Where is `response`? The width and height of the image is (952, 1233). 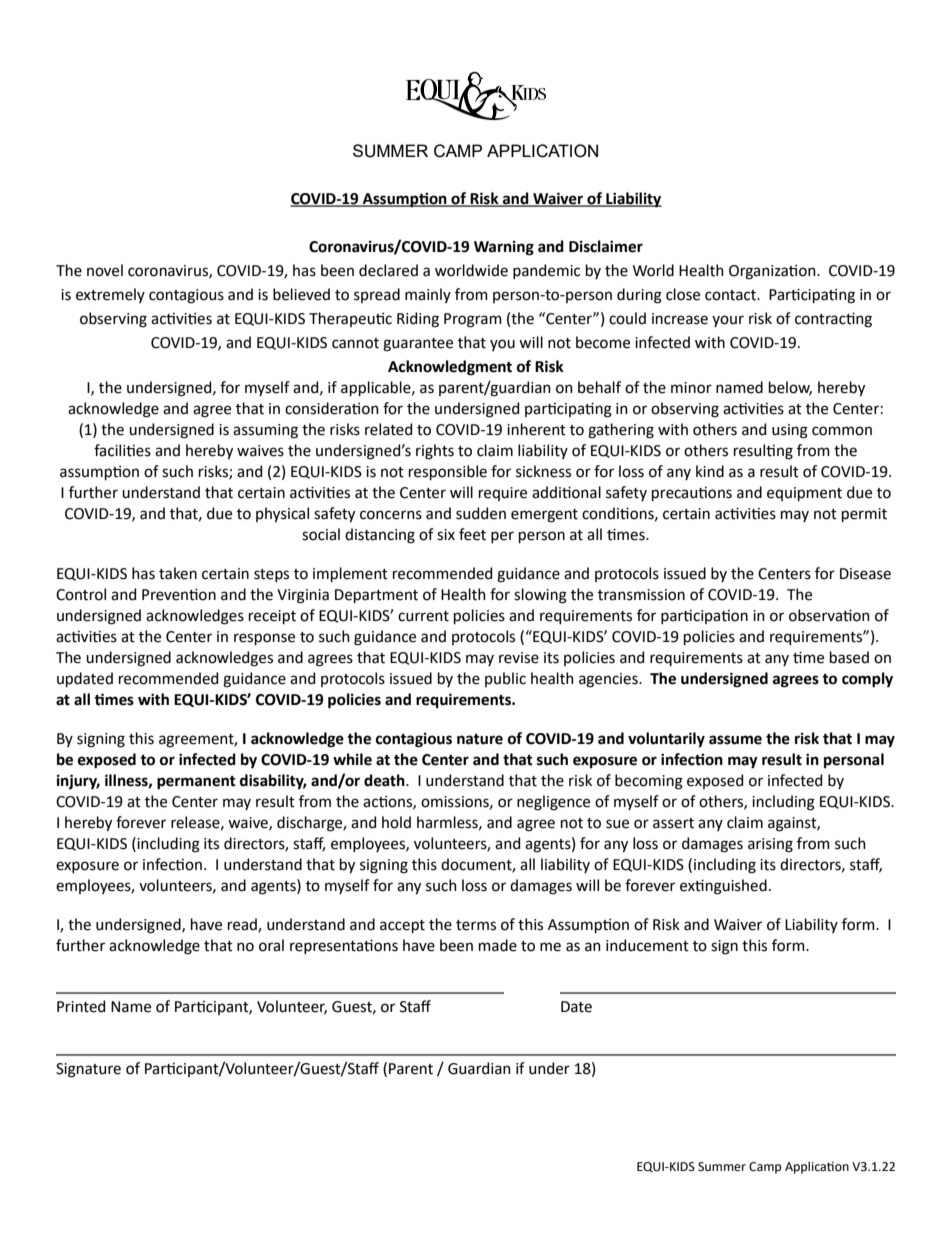
response is located at coordinates (264, 639).
